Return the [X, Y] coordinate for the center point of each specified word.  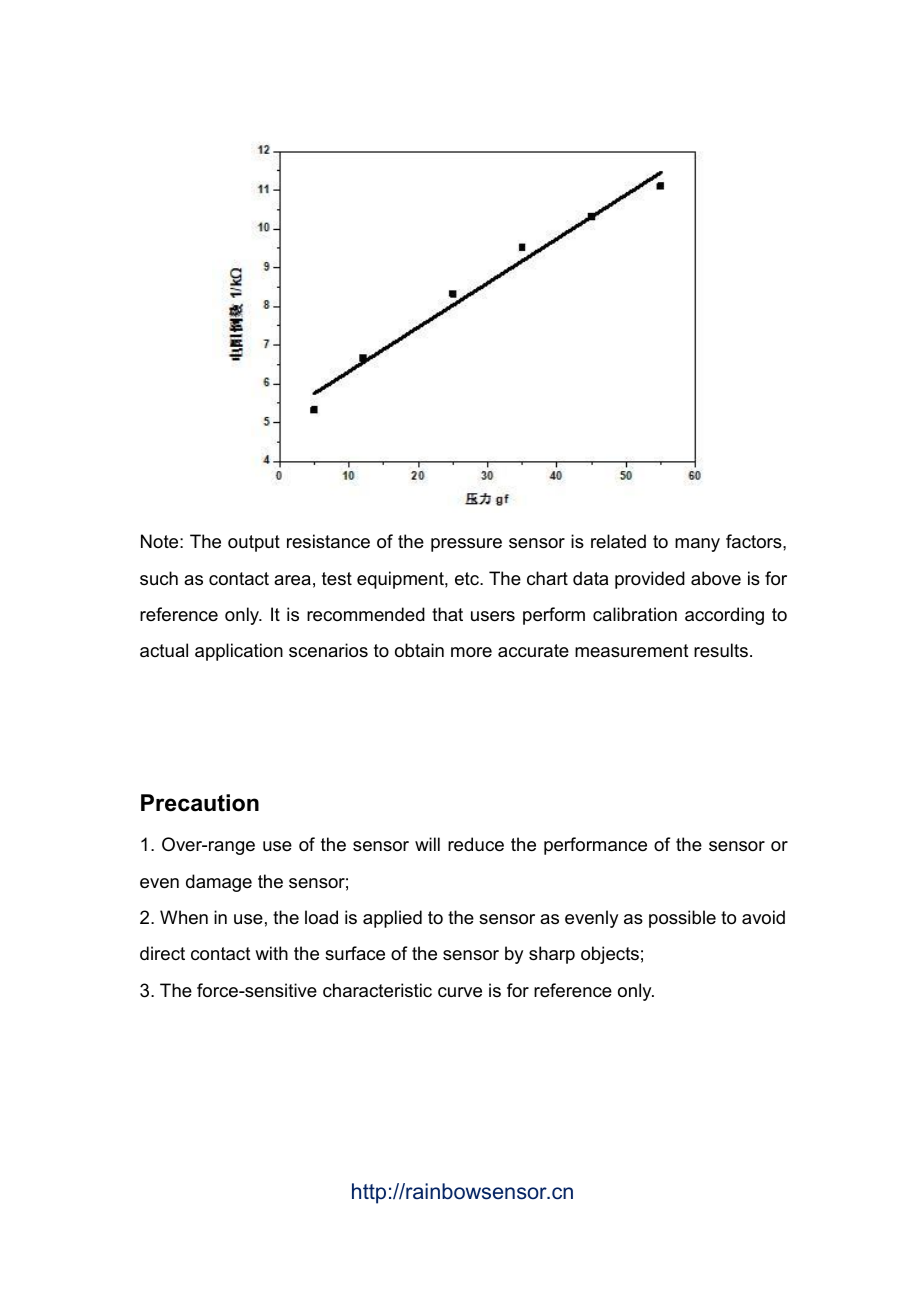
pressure [466, 545]
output [254, 543]
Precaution [200, 803]
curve [460, 992]
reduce [476, 844]
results [721, 650]
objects [610, 955]
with [271, 953]
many [697, 545]
